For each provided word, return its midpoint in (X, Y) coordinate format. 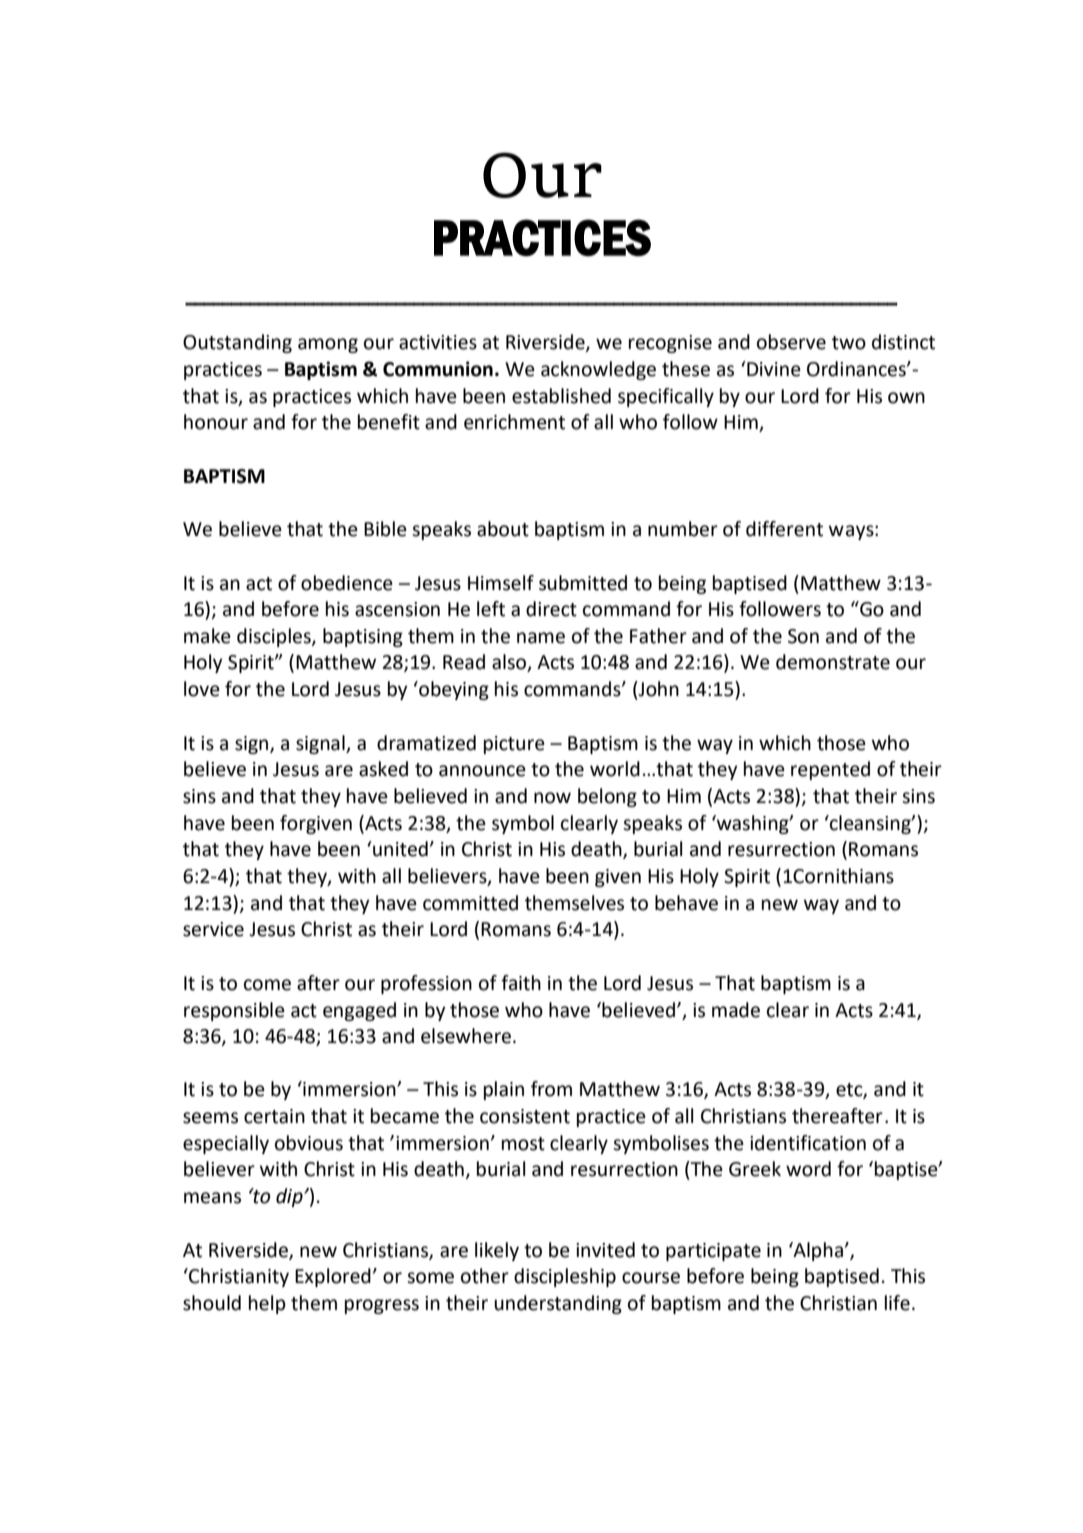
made (736, 1010)
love (202, 689)
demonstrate (833, 662)
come (267, 985)
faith (521, 983)
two (849, 343)
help (267, 1304)
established (561, 396)
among (328, 345)
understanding (558, 1304)
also (510, 663)
